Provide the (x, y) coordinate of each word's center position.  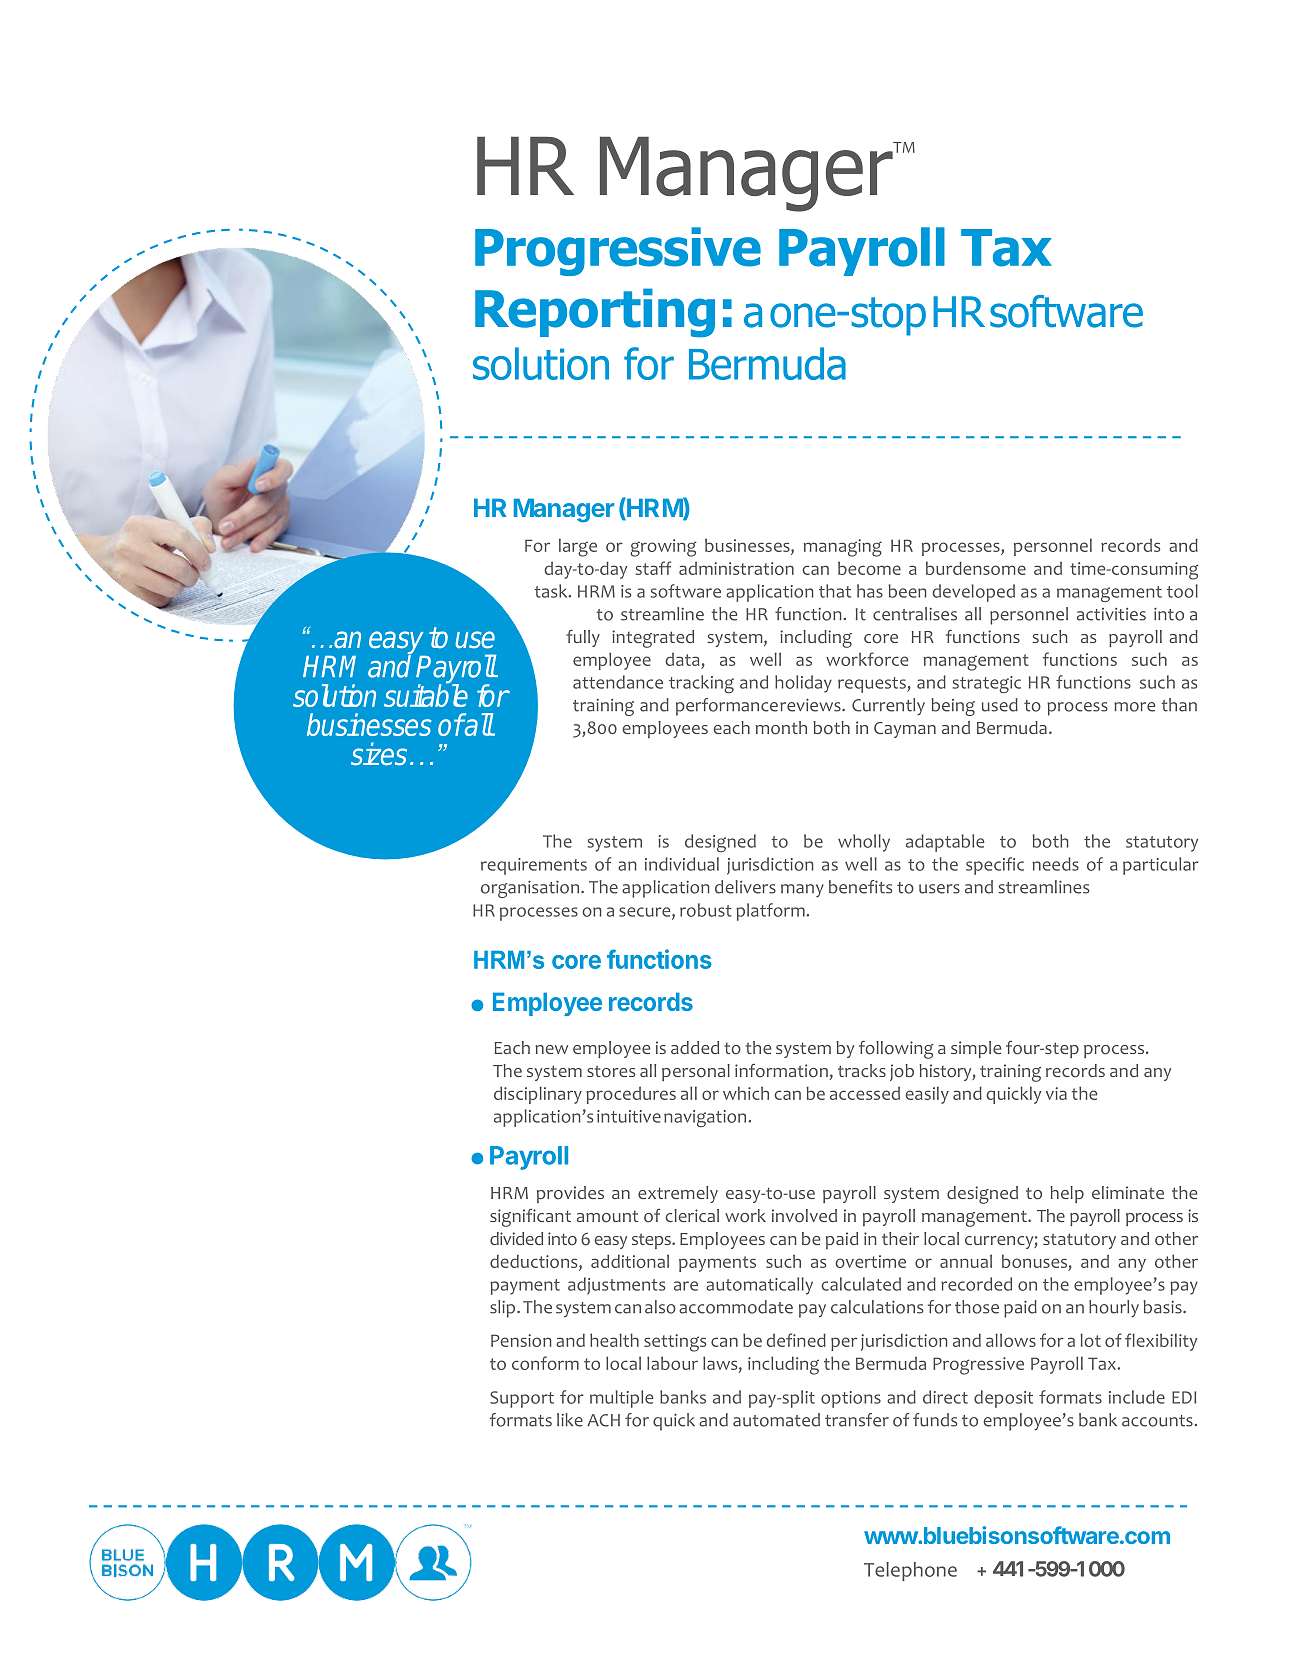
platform (771, 912)
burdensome (976, 568)
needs (1055, 864)
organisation (530, 889)
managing (843, 548)
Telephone (910, 1571)
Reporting (595, 313)
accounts (1157, 1421)
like (570, 1420)
